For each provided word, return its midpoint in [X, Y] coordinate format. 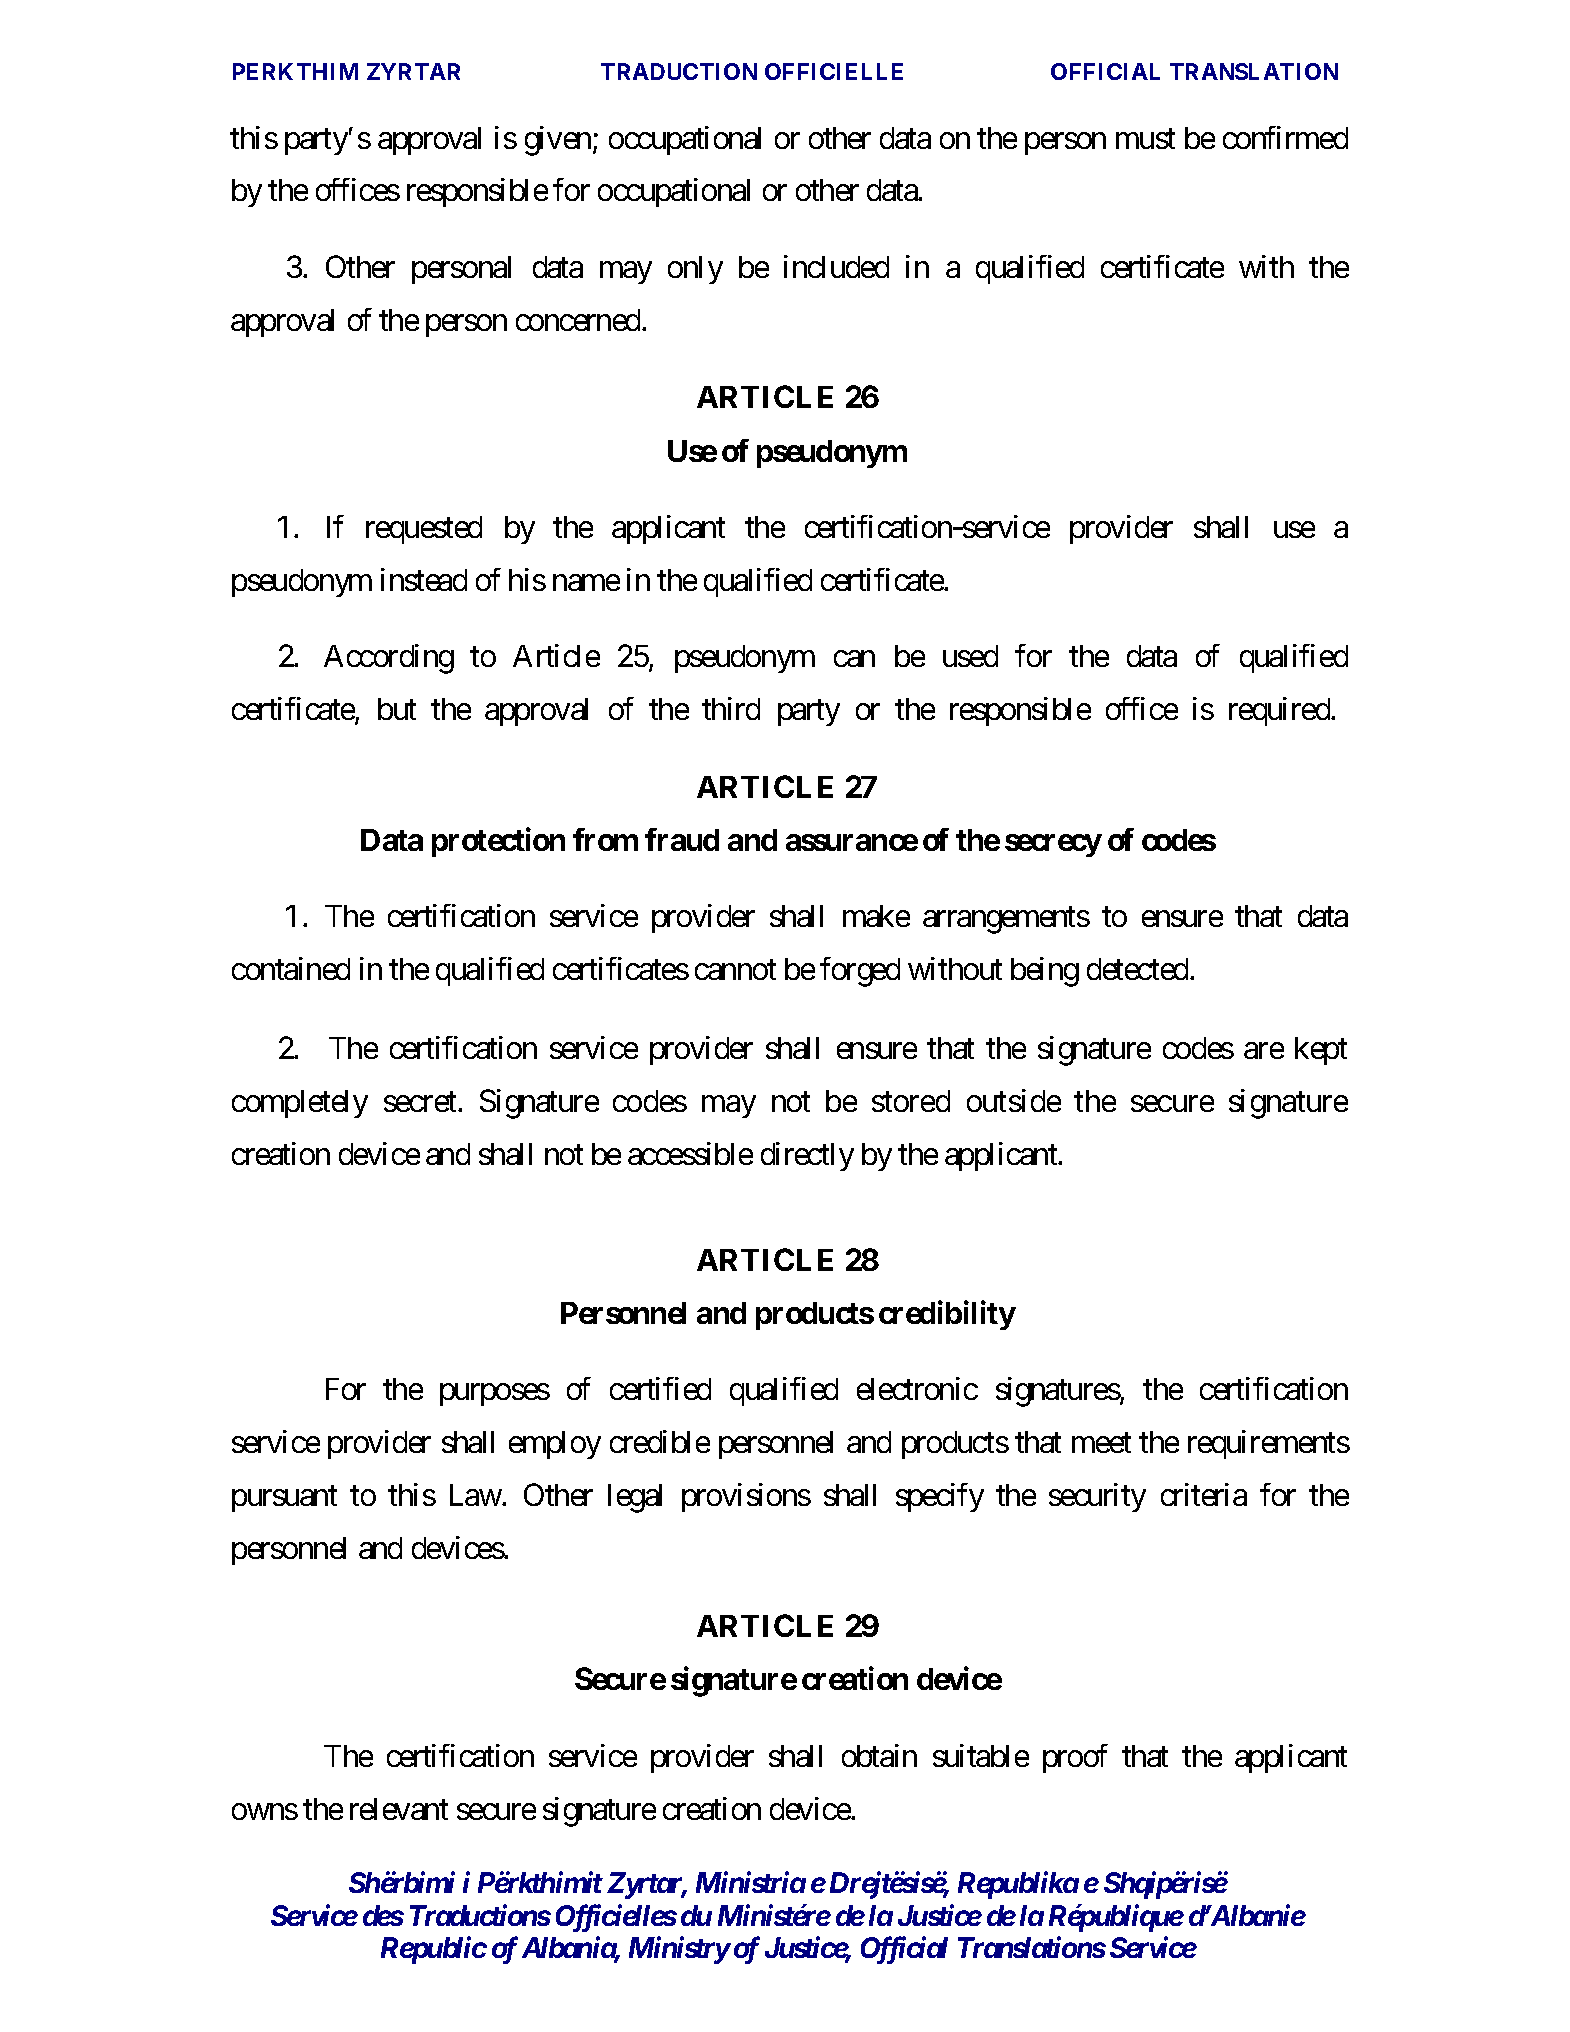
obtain [879, 1755]
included [836, 266]
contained [291, 968]
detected [1137, 969]
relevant [399, 1809]
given [558, 141]
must [1145, 139]
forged [860, 972]
